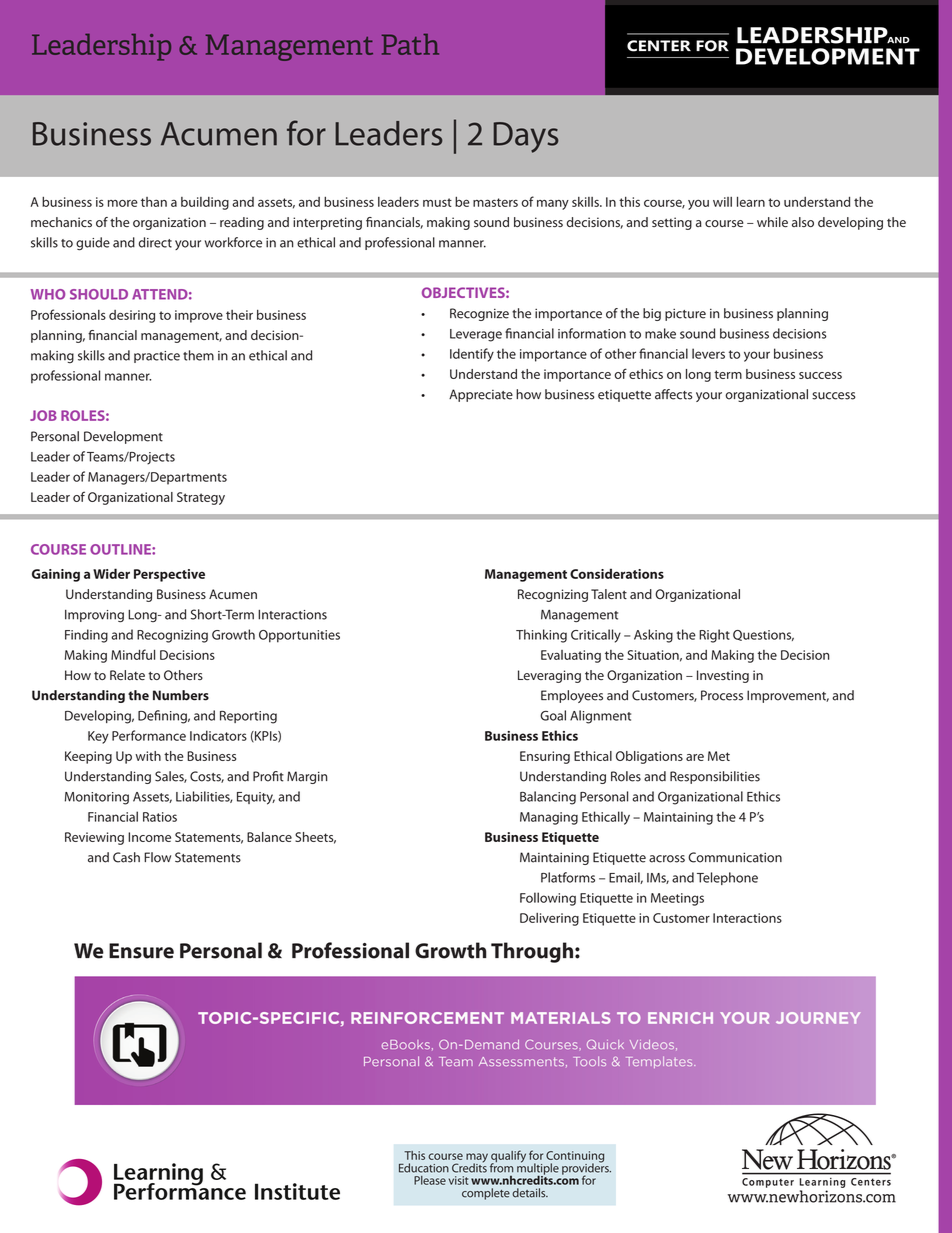 The height and width of the screenshot is (1233, 952). Describe the element at coordinates (410, 44) in the screenshot. I see `Path` at that location.
